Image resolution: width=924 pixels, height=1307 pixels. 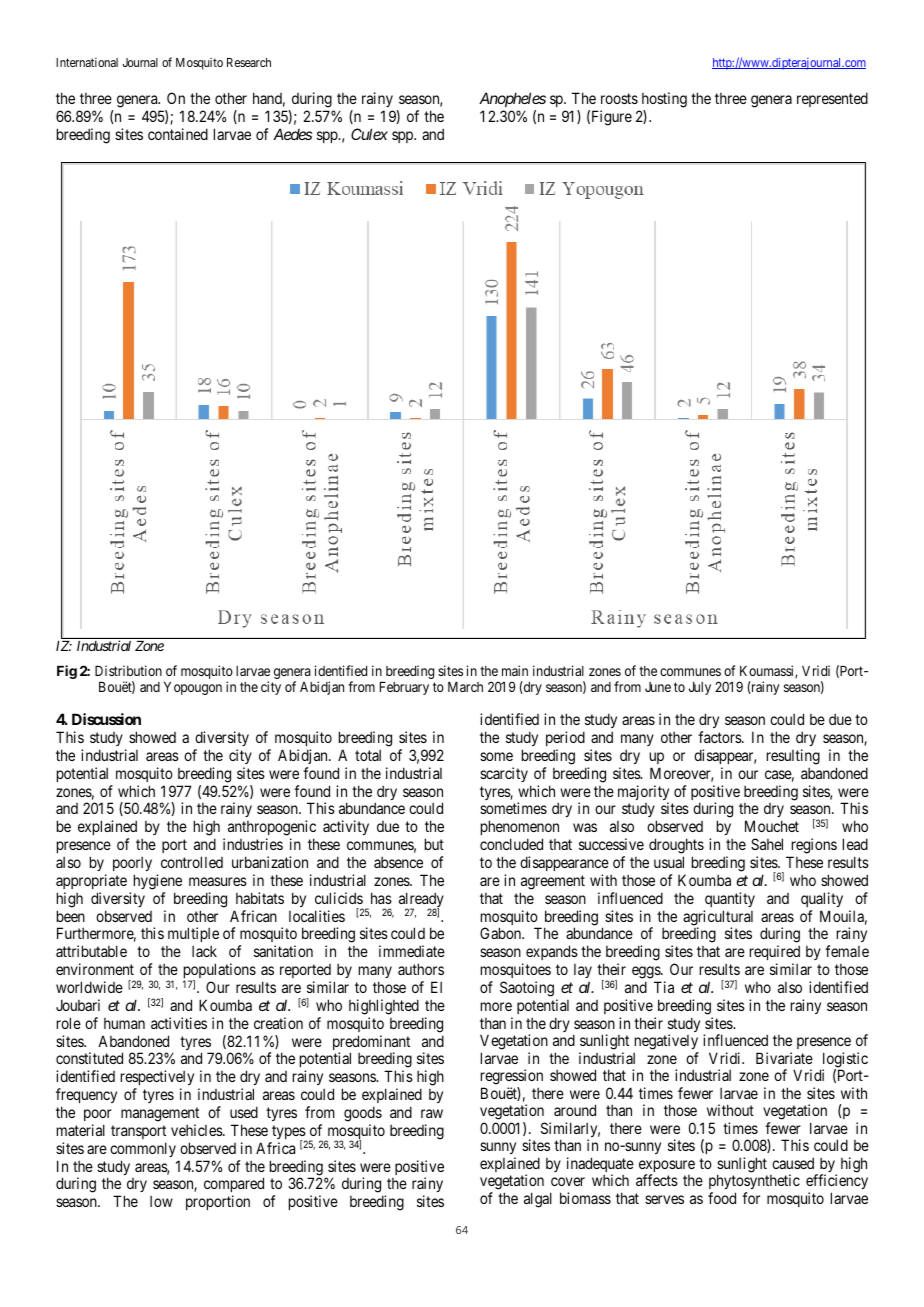 I want to click on raw, so click(x=432, y=1113).
